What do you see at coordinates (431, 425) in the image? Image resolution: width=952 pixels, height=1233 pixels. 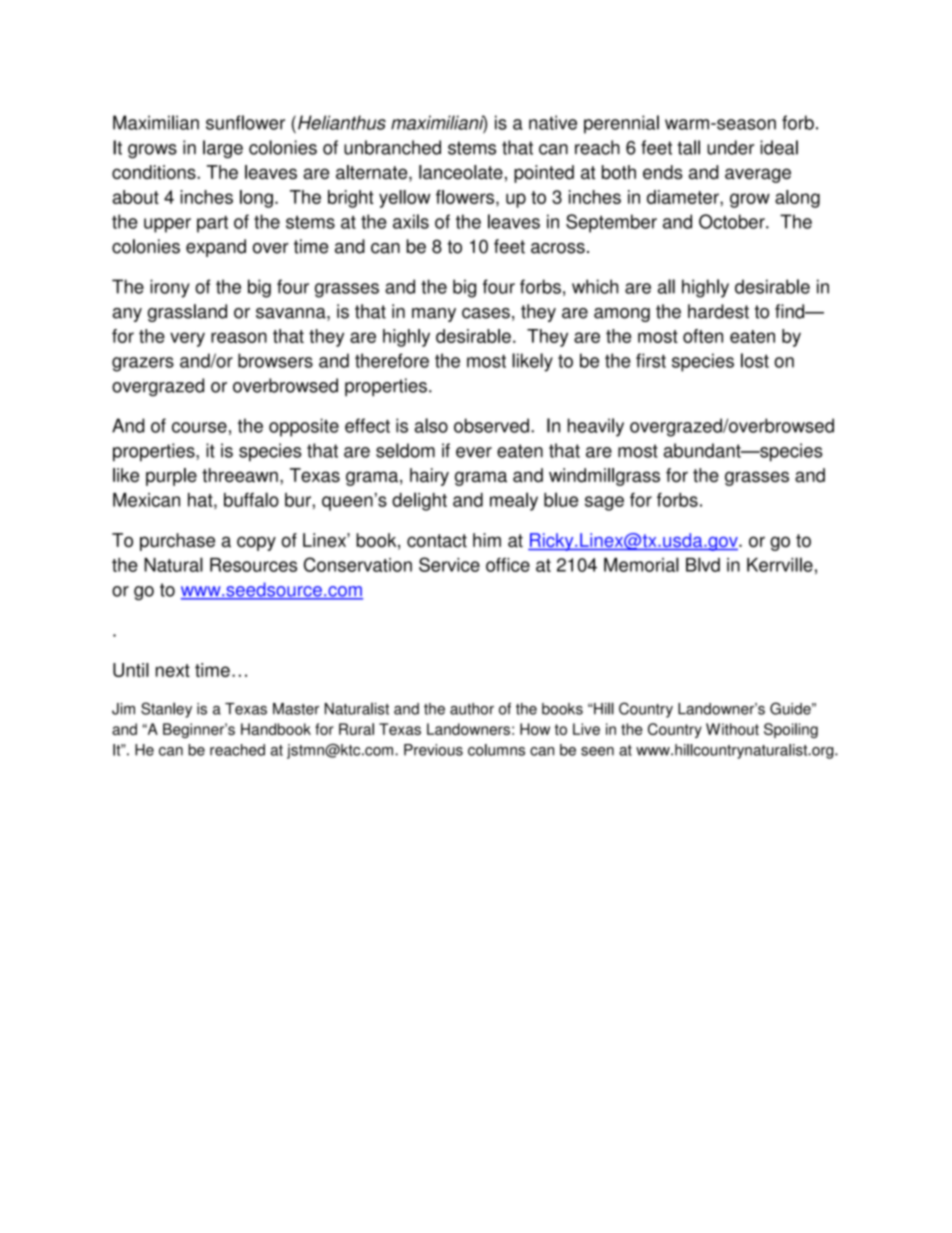 I see `also` at bounding box center [431, 425].
